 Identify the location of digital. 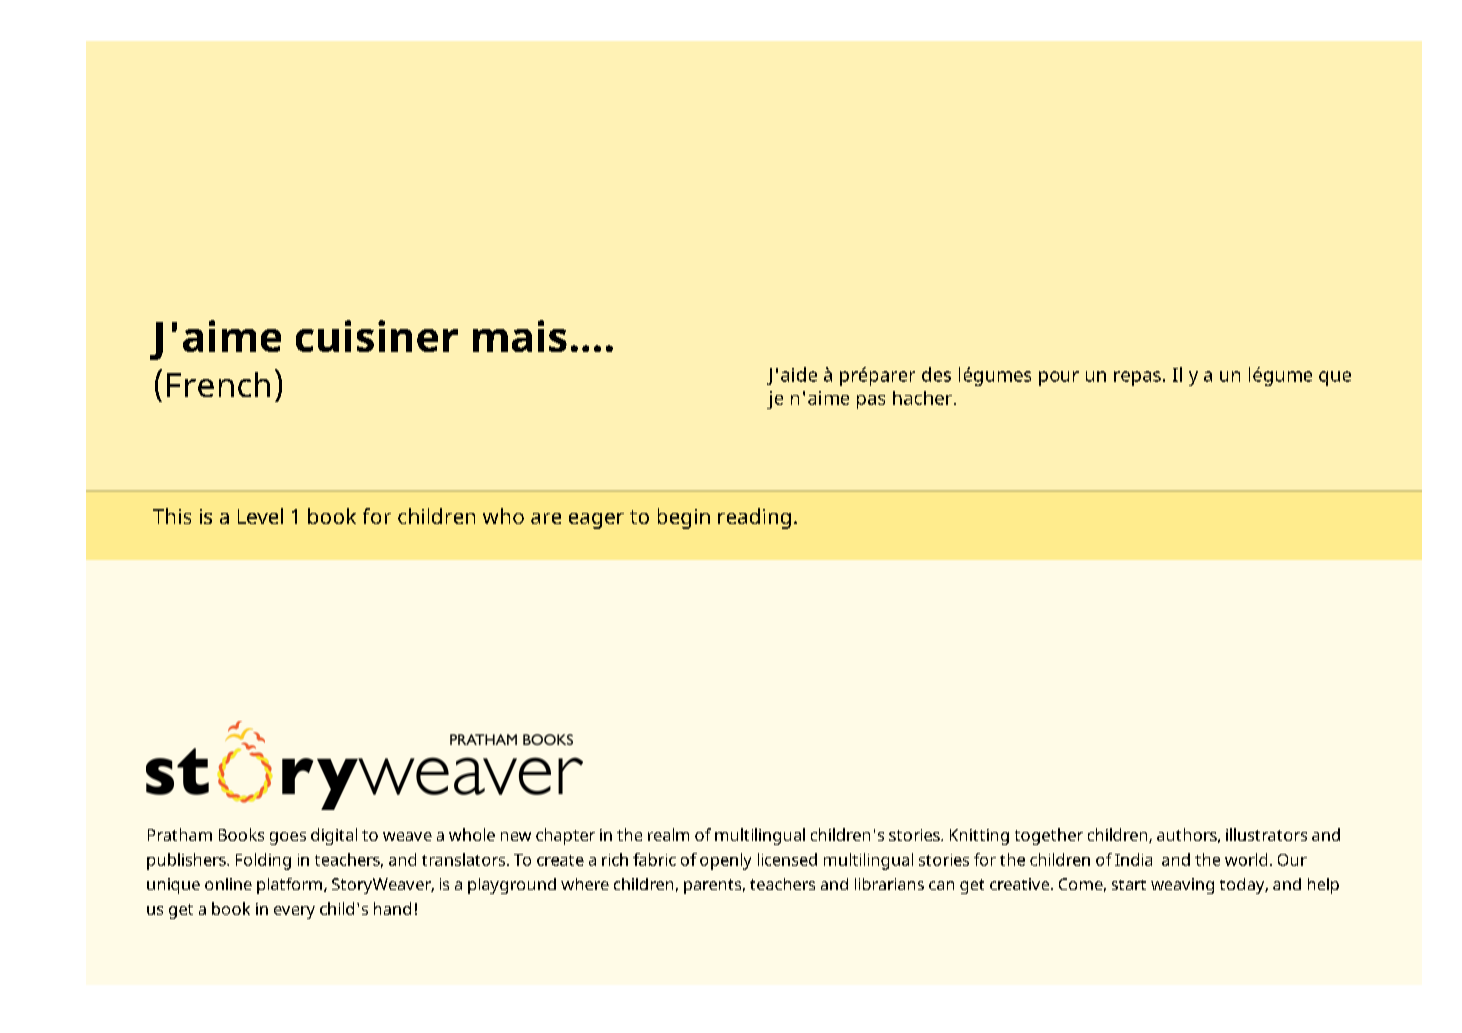
(334, 836).
